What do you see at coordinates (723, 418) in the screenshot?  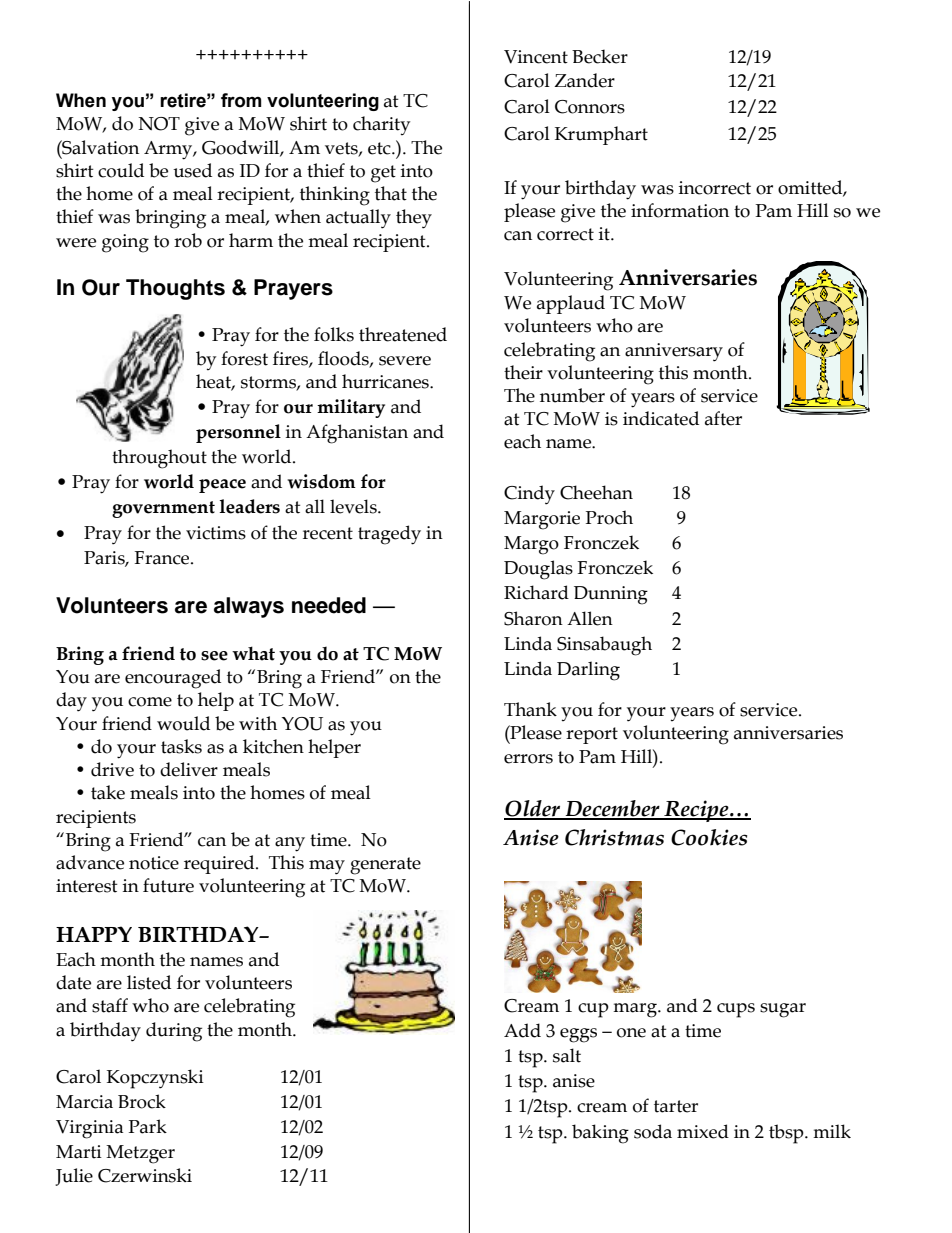 I see `after` at bounding box center [723, 418].
